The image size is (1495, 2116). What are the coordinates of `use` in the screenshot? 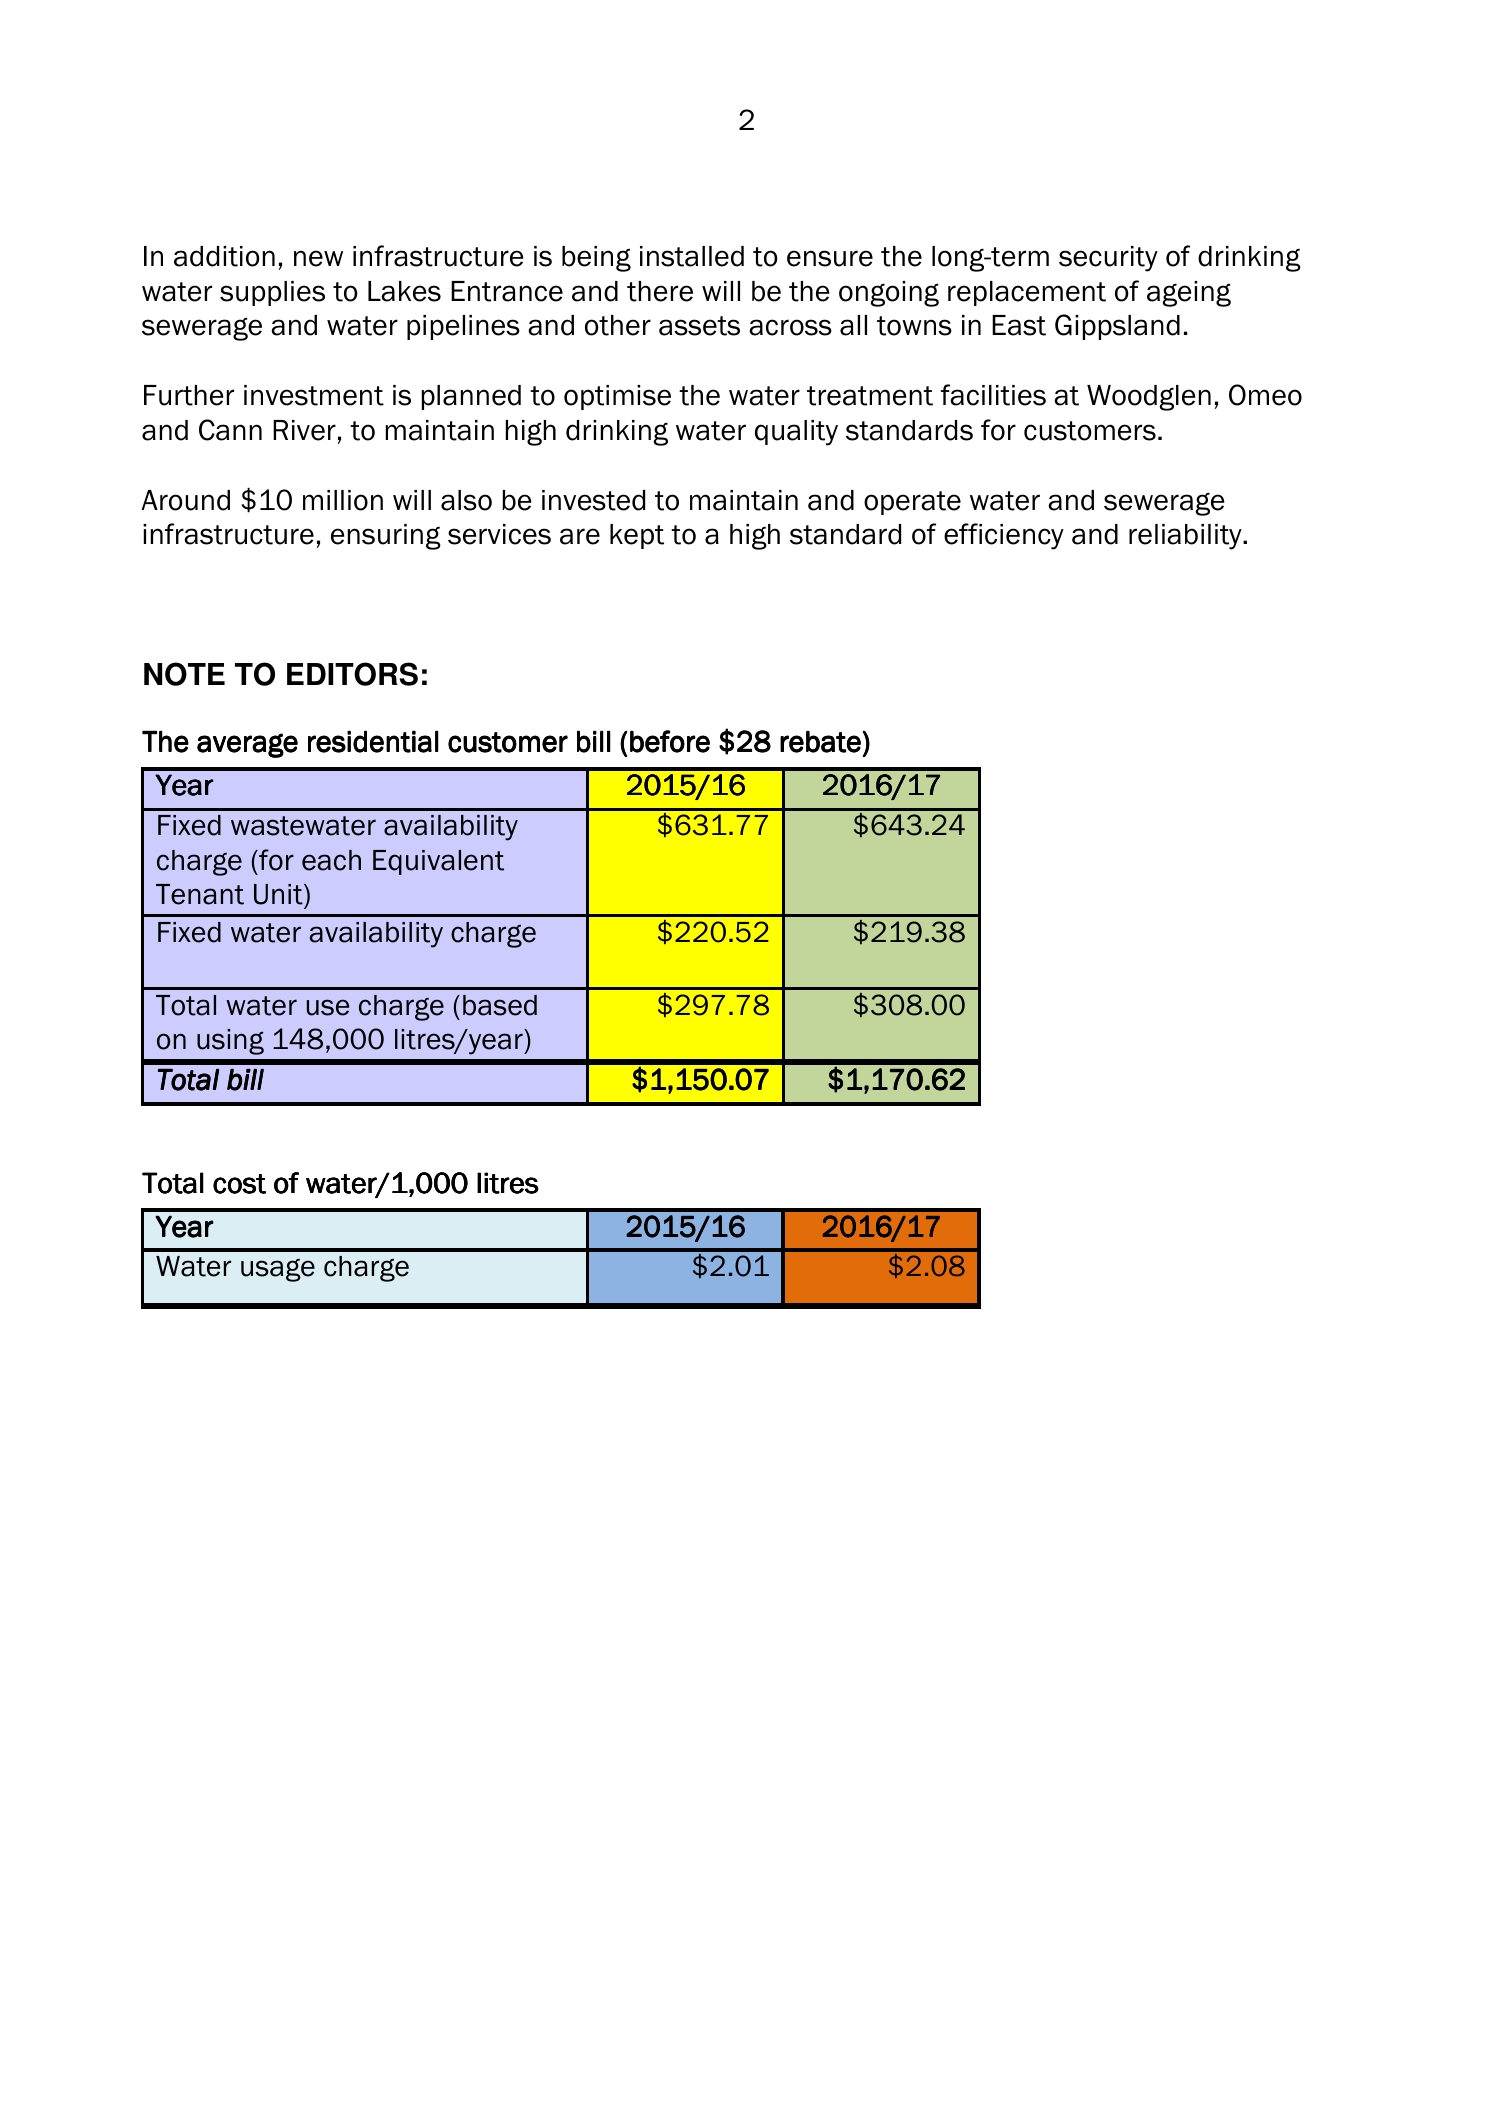 It's located at (328, 1007).
